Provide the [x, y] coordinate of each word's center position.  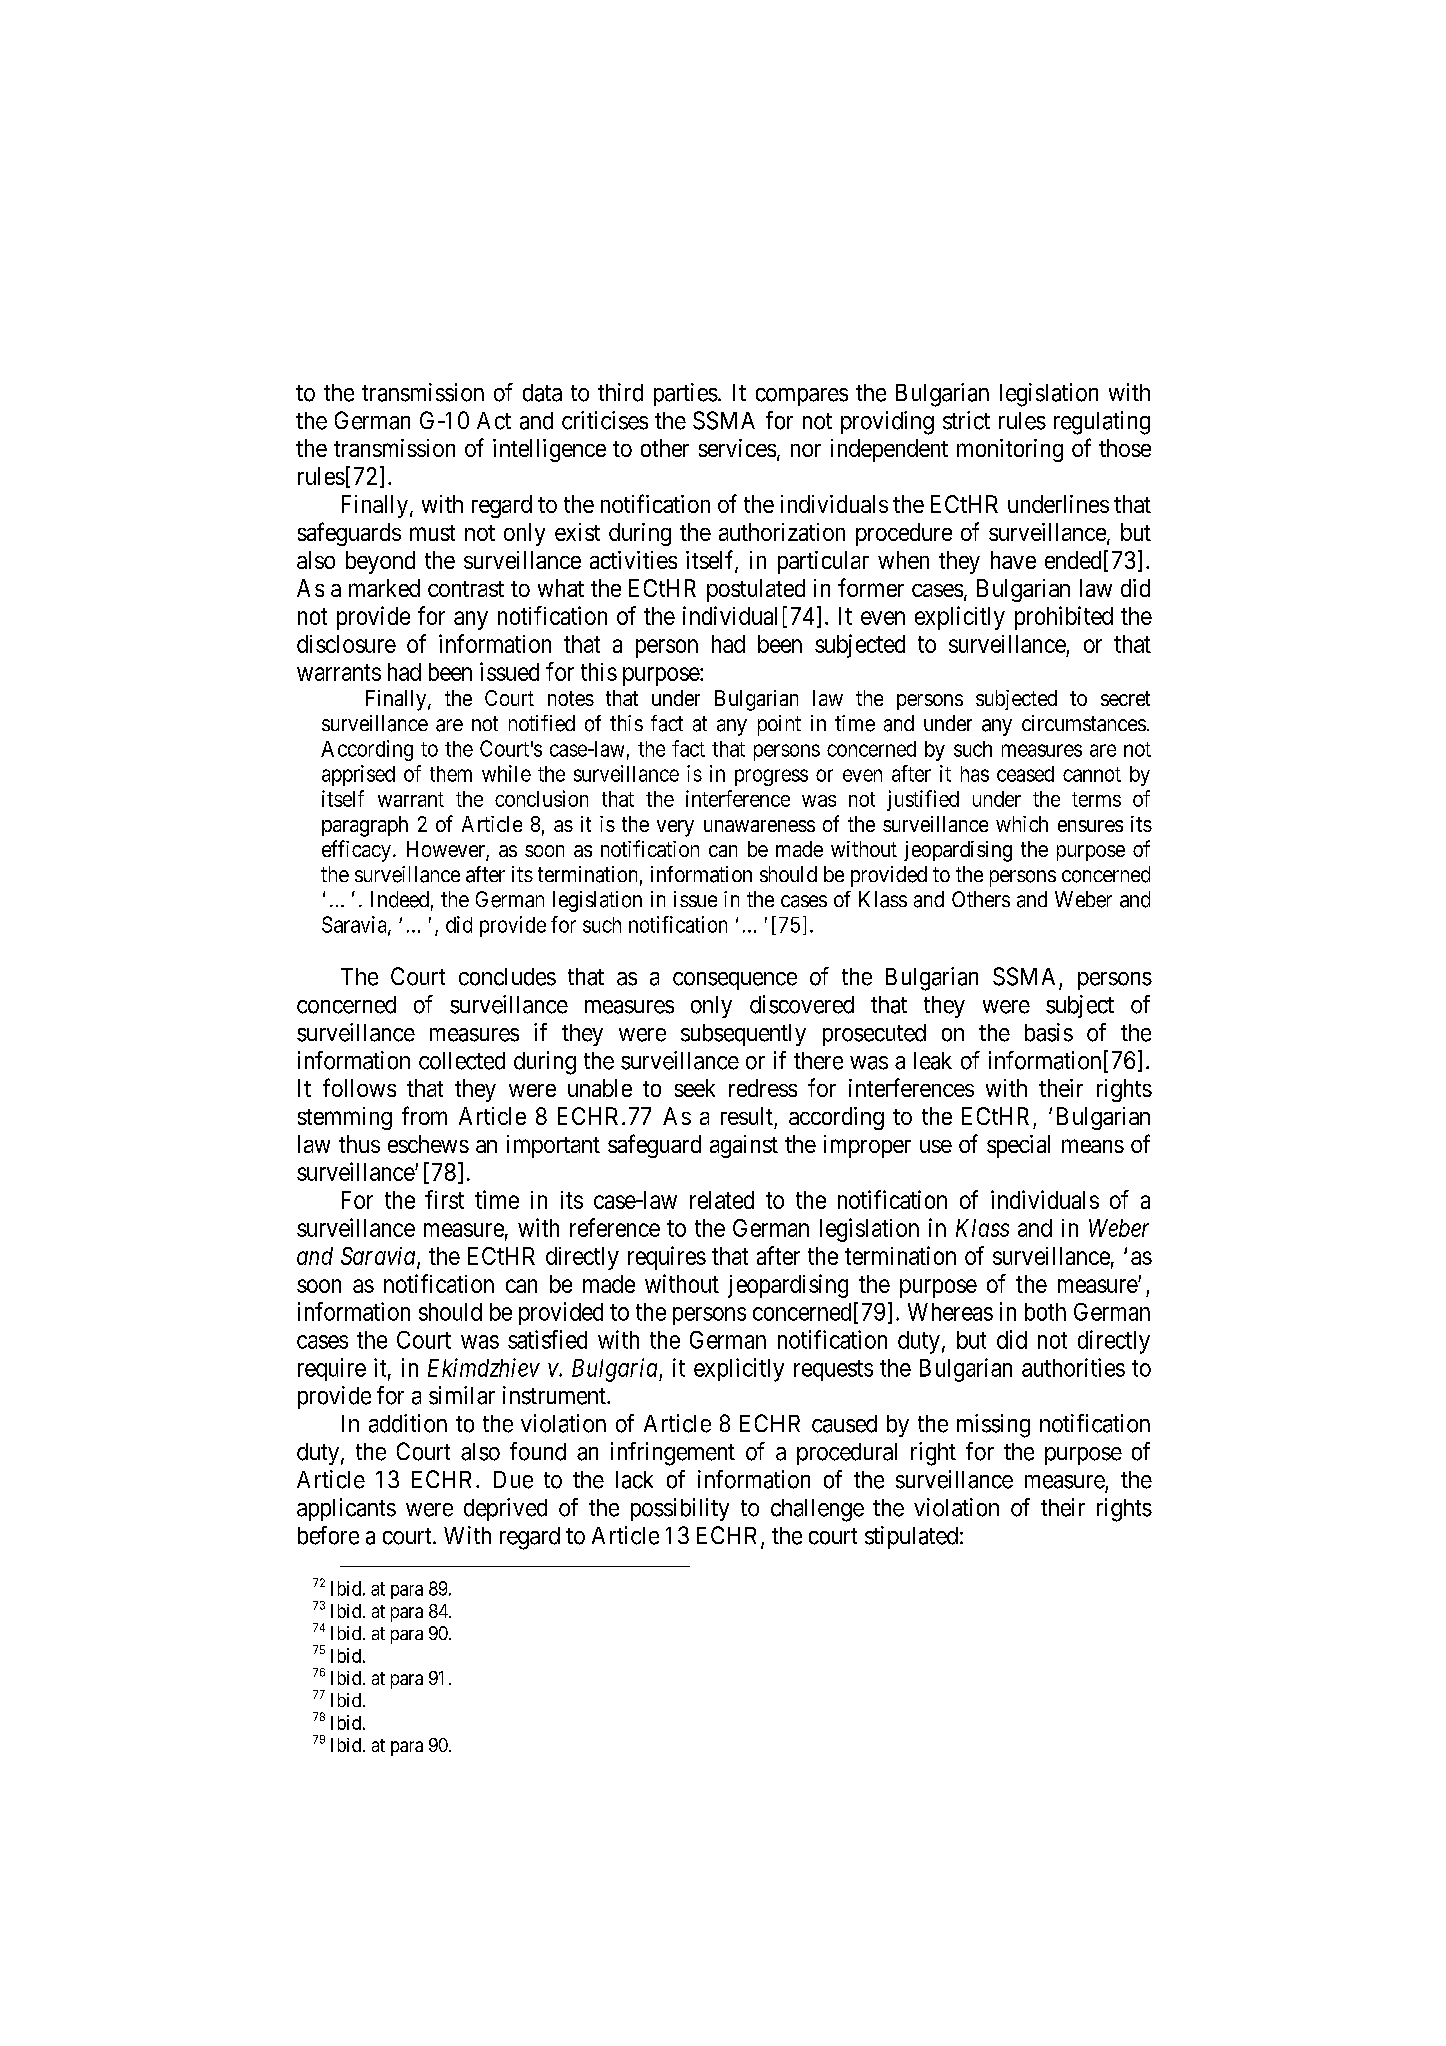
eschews [428, 1144]
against [744, 1146]
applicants [346, 1509]
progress [771, 777]
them [451, 774]
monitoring [1010, 450]
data [542, 393]
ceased [1025, 774]
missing [993, 1426]
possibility [680, 1509]
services [737, 448]
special [1018, 1146]
